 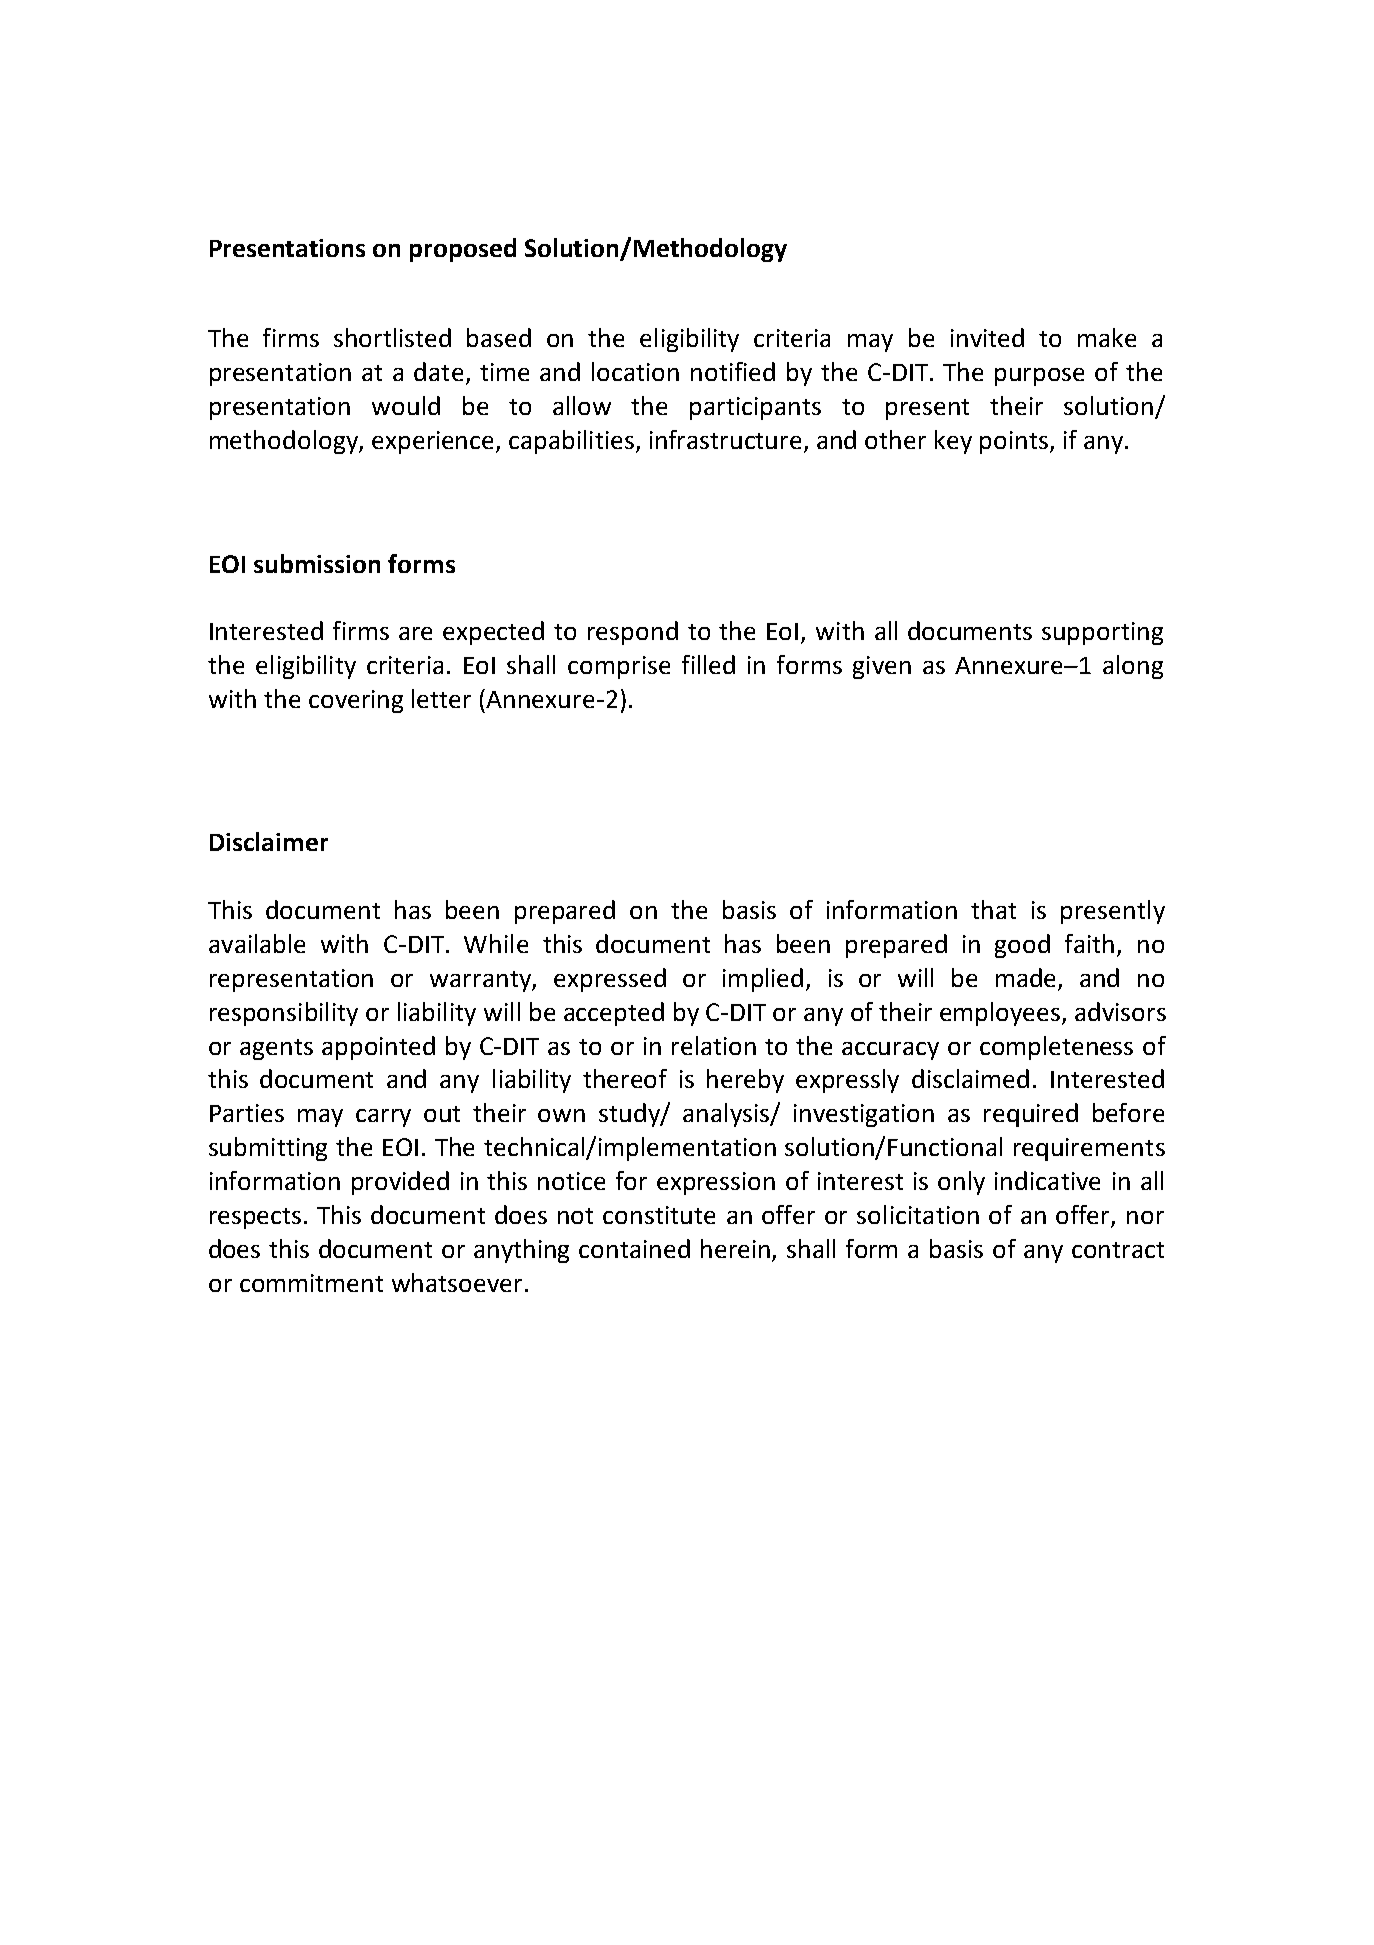 I want to click on notified, so click(x=733, y=371).
